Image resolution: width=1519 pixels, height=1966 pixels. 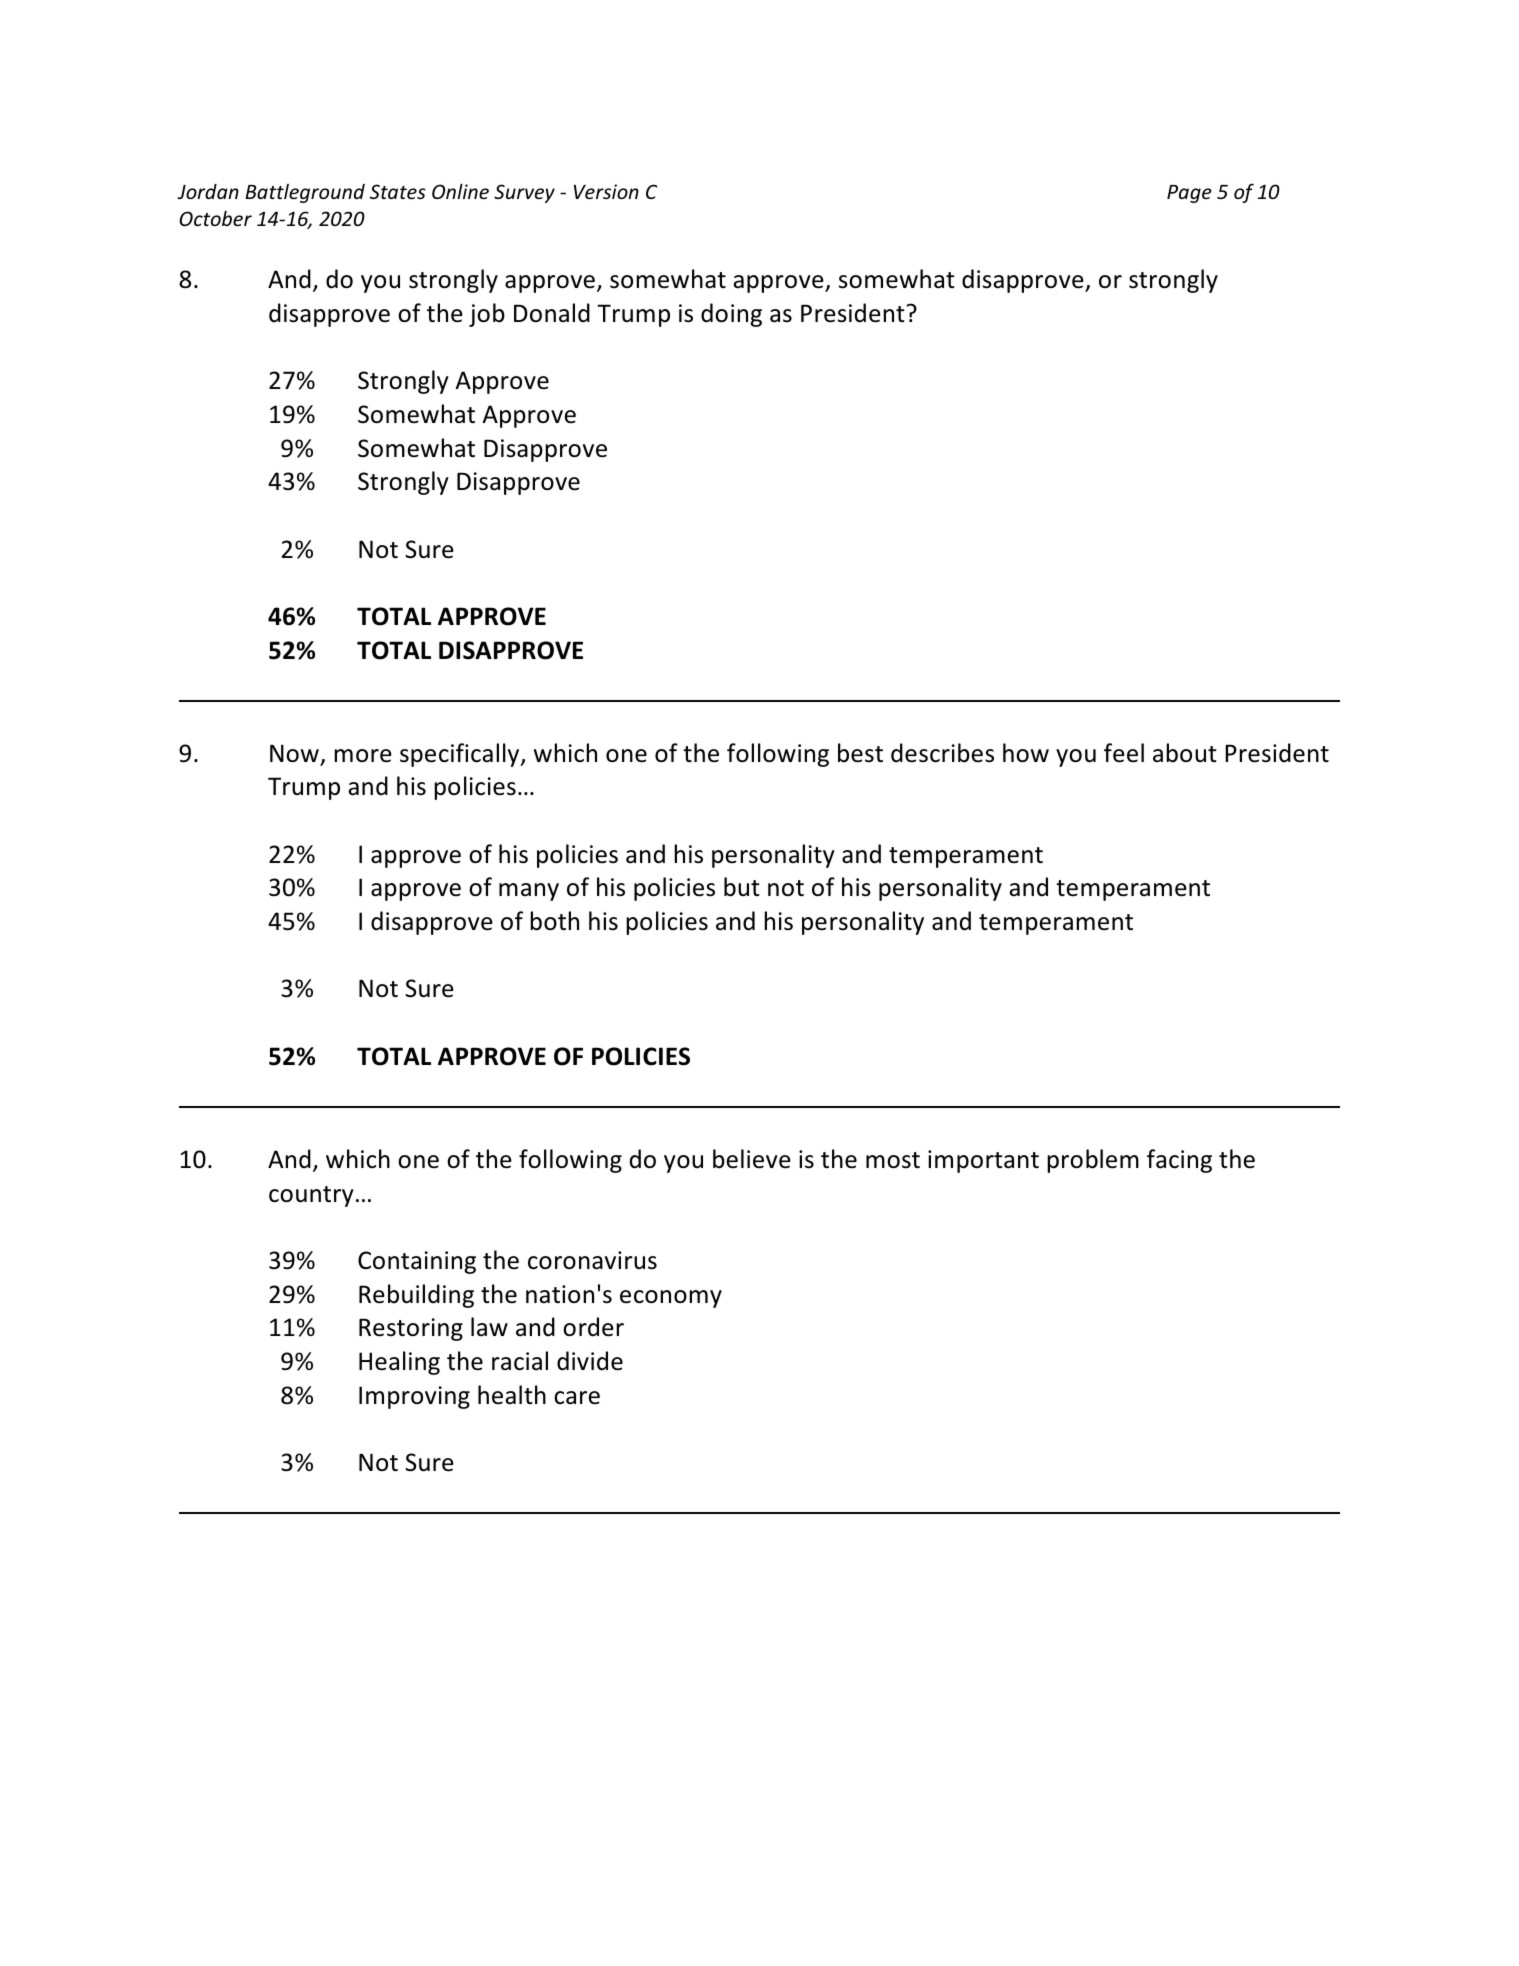 I want to click on Battleground, so click(x=305, y=193).
